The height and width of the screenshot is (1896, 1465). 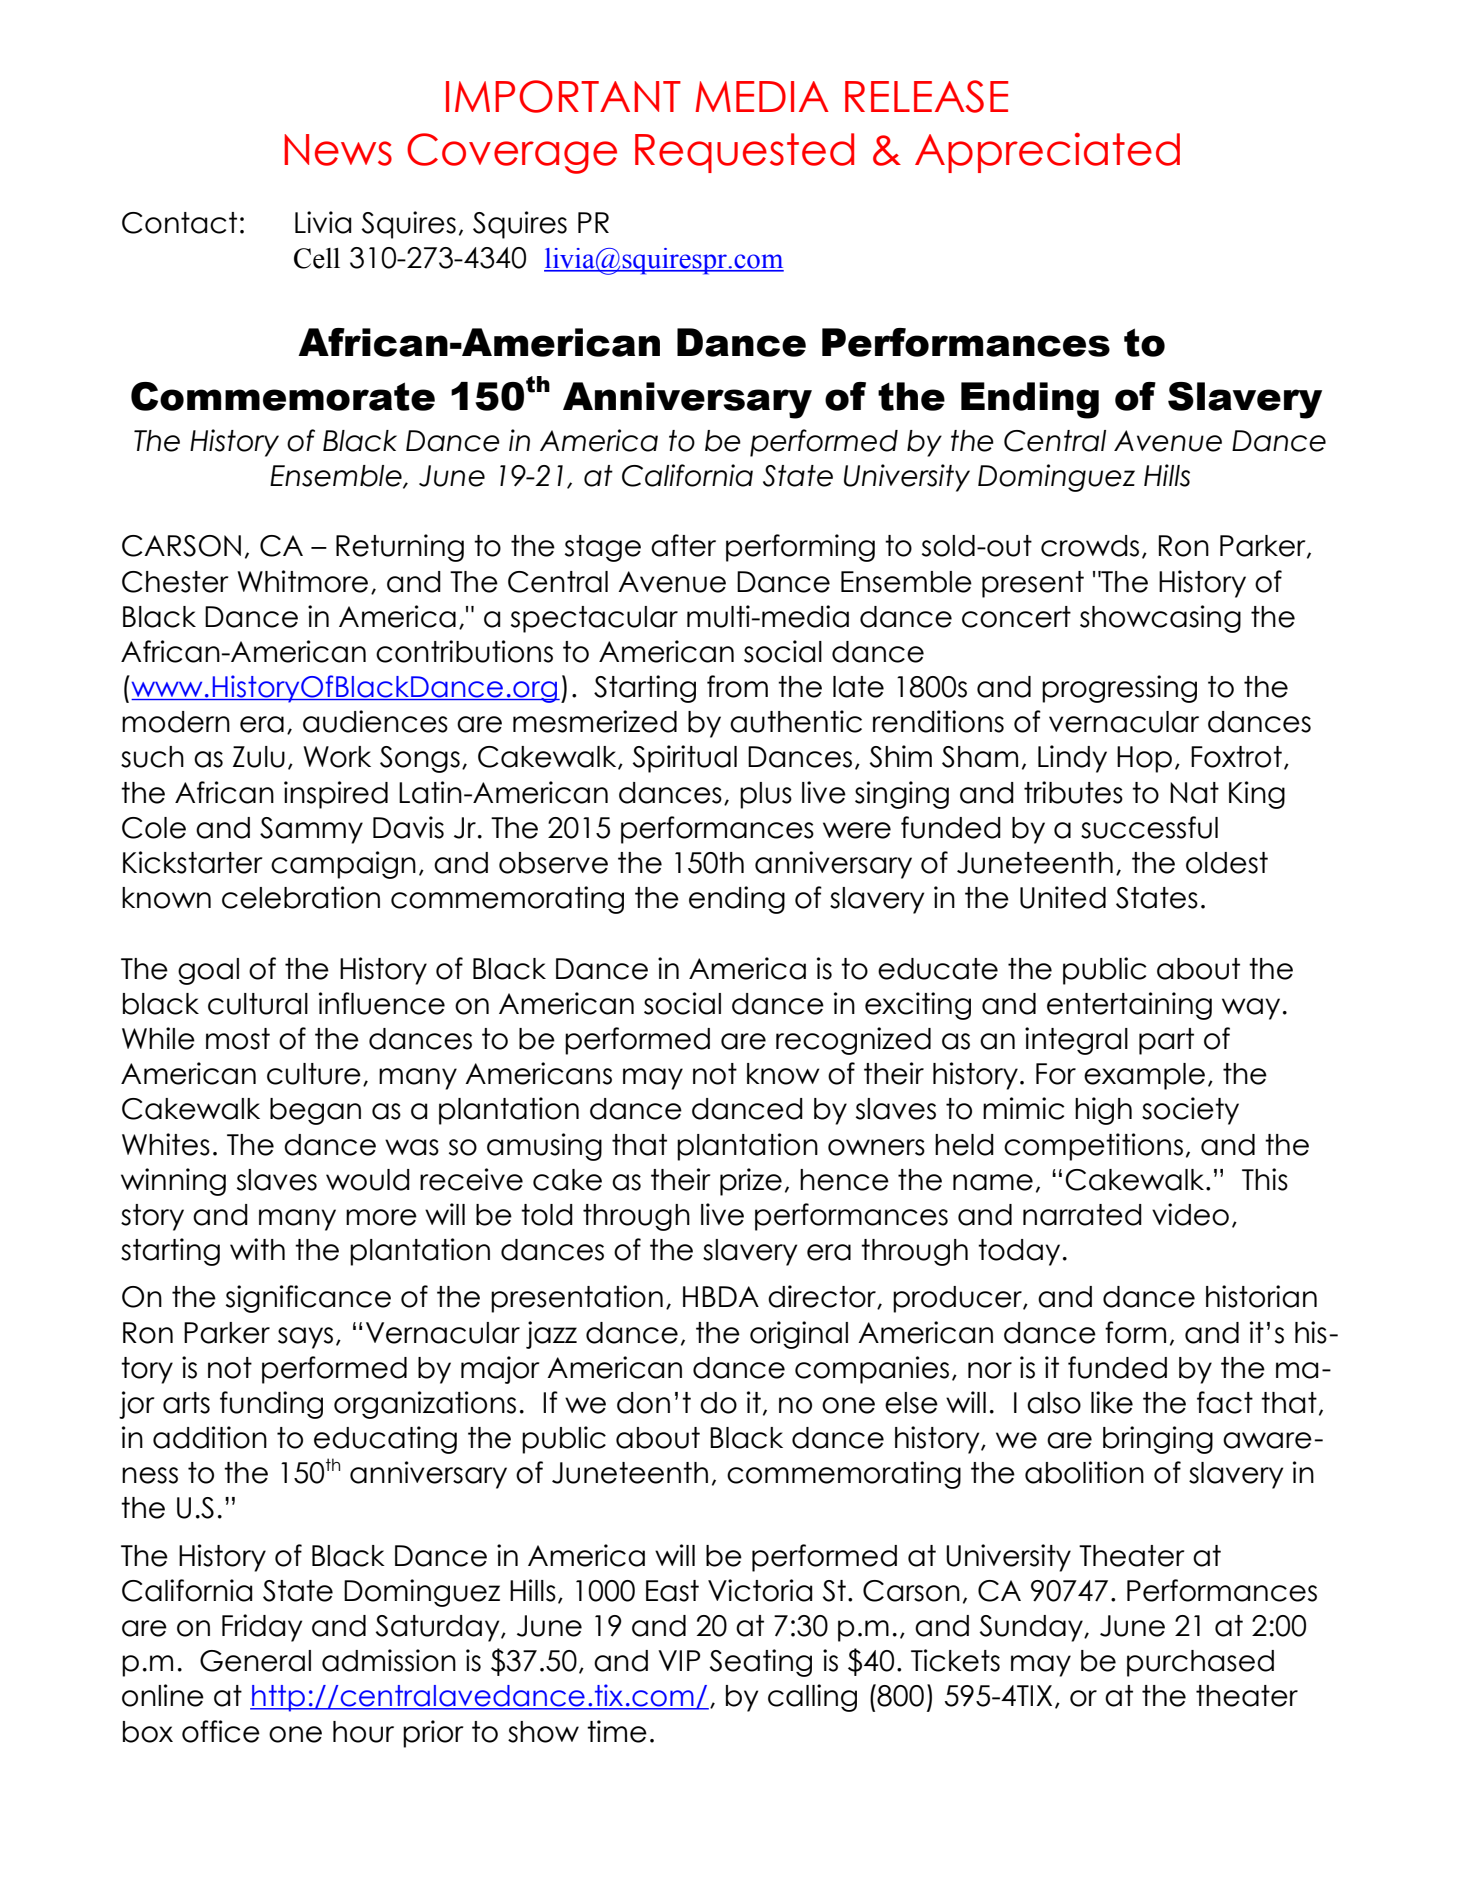 What do you see at coordinates (679, 1660) in the screenshot?
I see `VIP` at bounding box center [679, 1660].
